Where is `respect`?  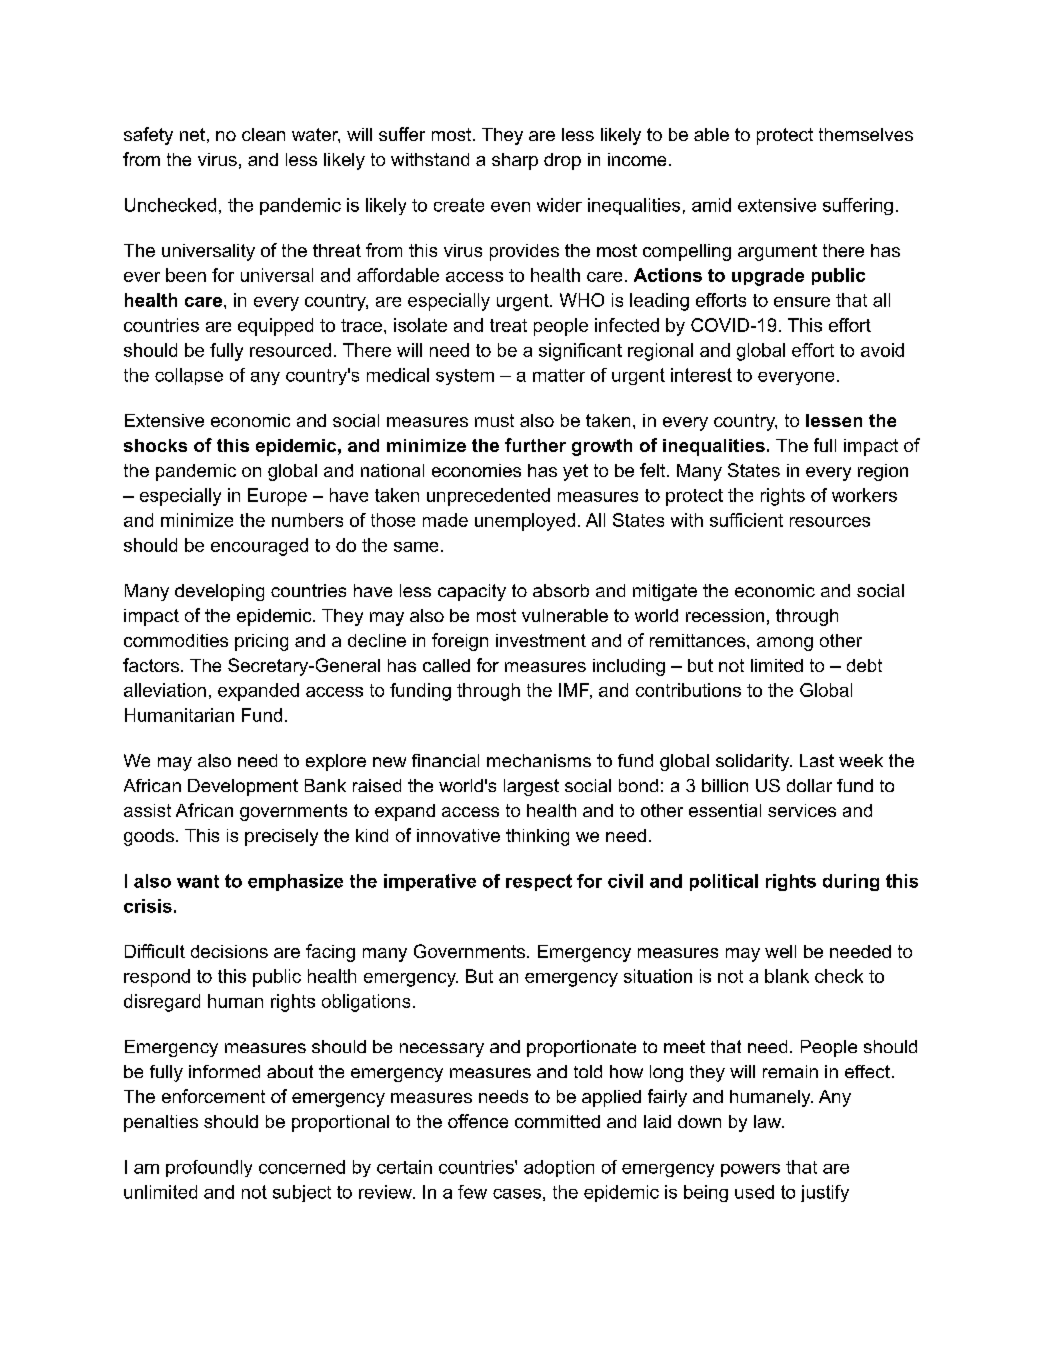
respect is located at coordinates (539, 882).
